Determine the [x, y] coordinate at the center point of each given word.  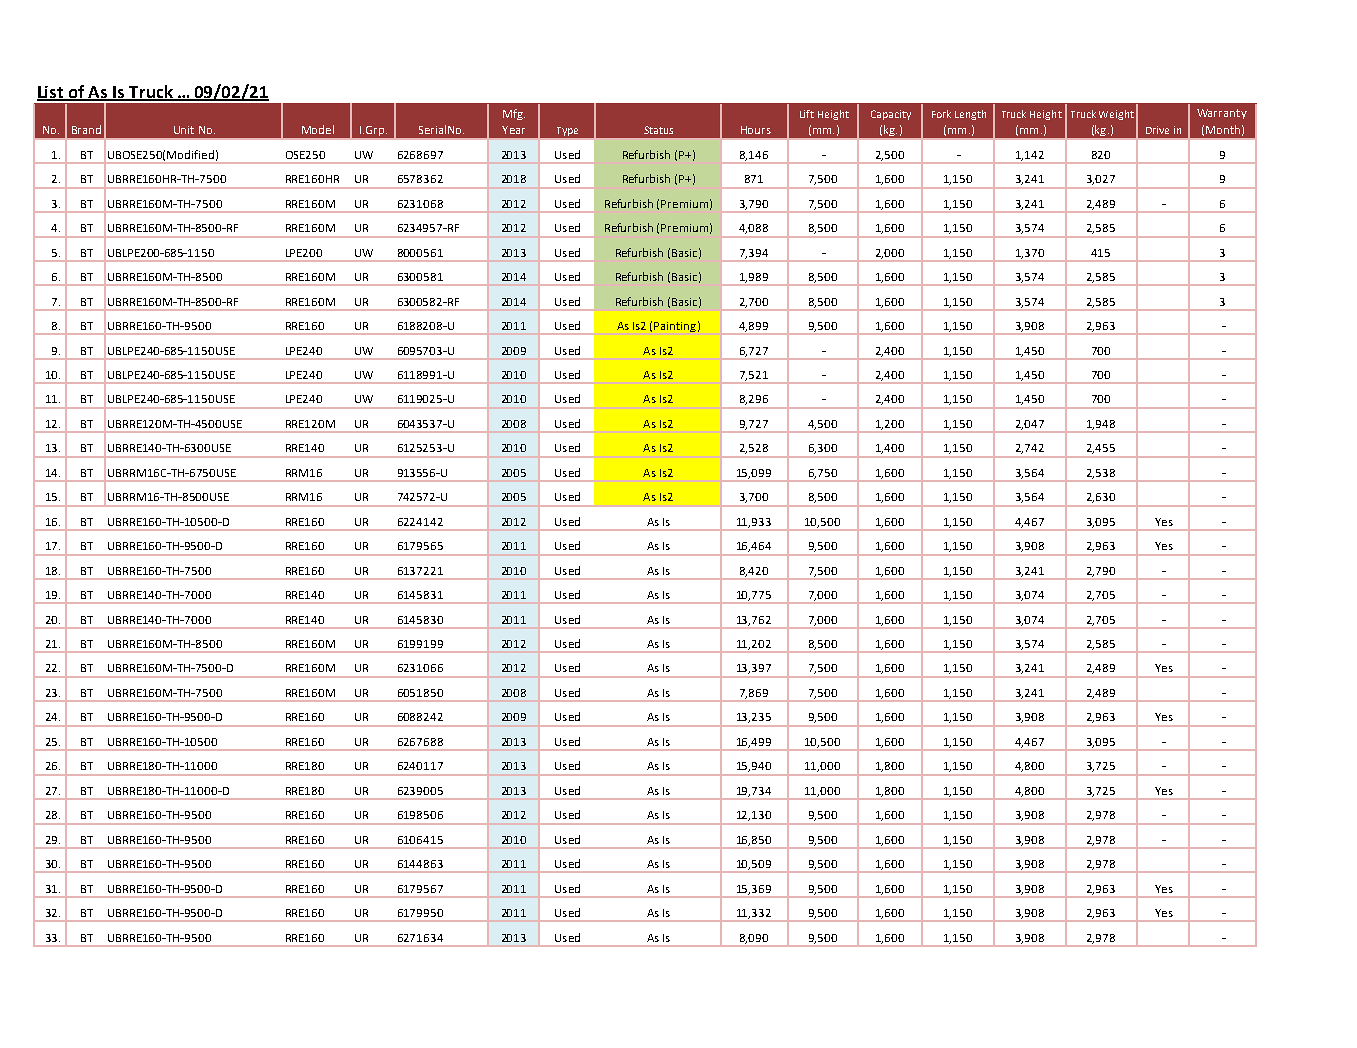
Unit [184, 130]
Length [970, 115]
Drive [1157, 130]
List [51, 93]
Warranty [1222, 114]
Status [658, 130]
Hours [756, 130]
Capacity [891, 115]
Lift [807, 114]
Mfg [514, 114]
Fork [941, 114]
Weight [1116, 115]
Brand [86, 129]
